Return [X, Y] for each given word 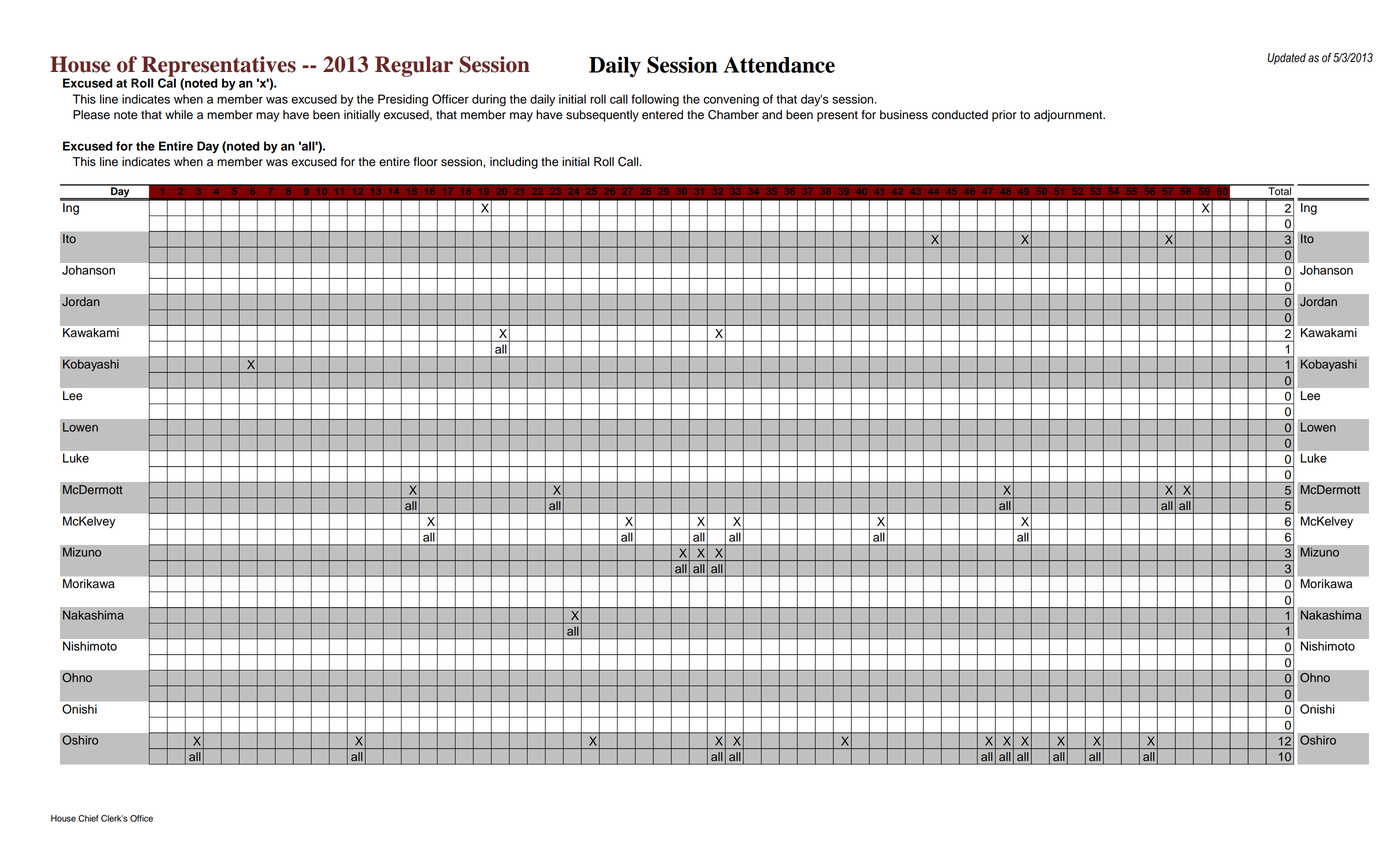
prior [1004, 116]
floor [426, 162]
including [514, 163]
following [655, 100]
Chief [88, 818]
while [179, 115]
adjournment [1069, 116]
